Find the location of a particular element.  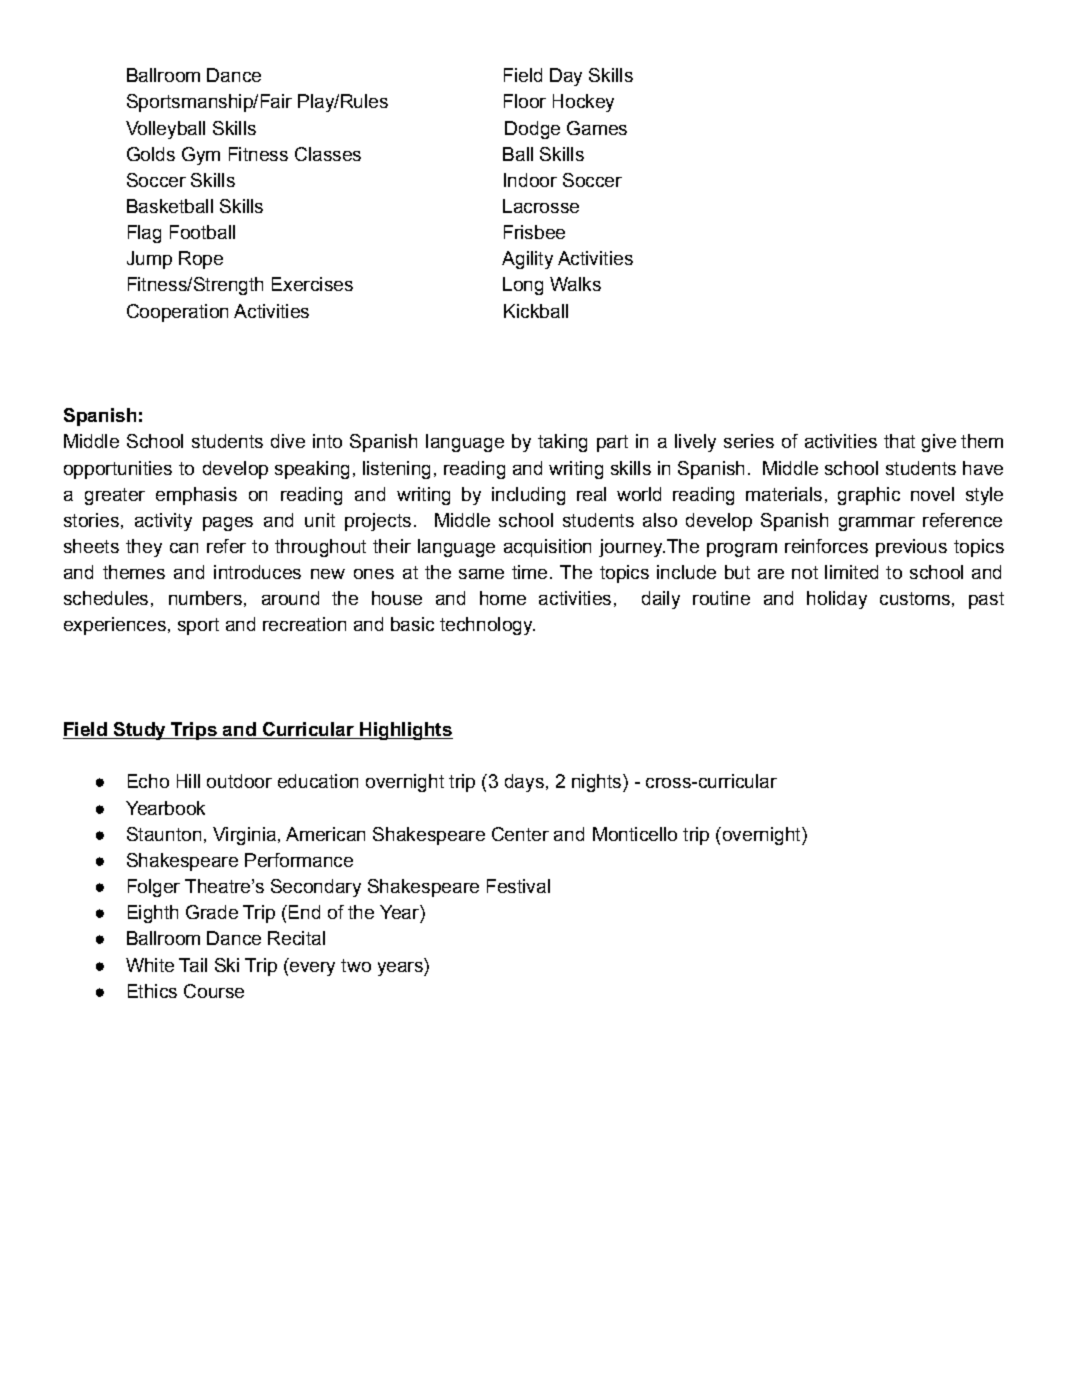

Study is located at coordinates (139, 731).
